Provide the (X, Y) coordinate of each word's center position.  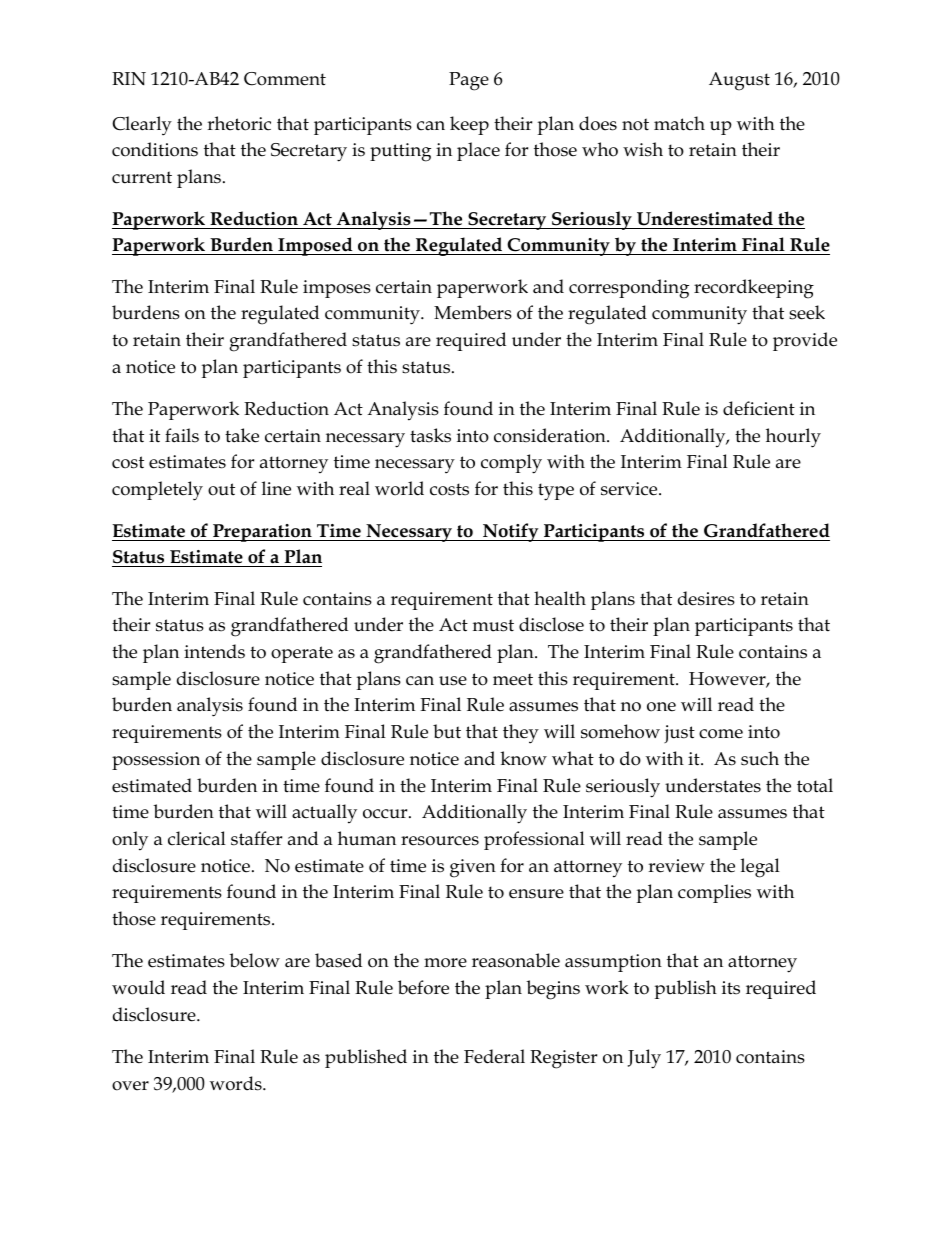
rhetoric (239, 123)
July (644, 1059)
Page (469, 81)
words (237, 1083)
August (739, 81)
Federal (494, 1056)
